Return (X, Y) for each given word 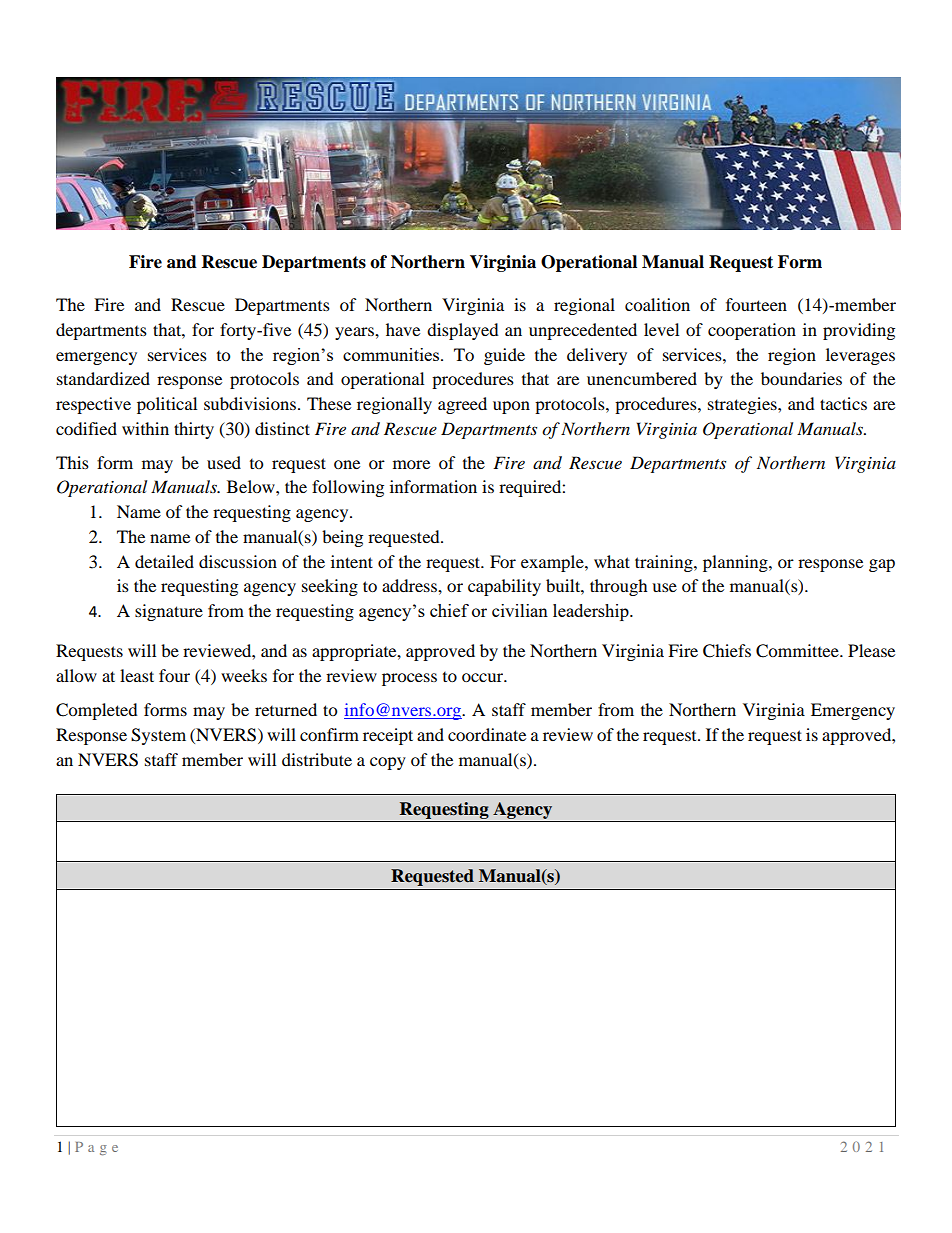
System (158, 736)
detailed (164, 561)
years (355, 333)
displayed (463, 331)
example (553, 563)
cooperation (752, 331)
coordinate (487, 734)
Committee (798, 651)
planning (736, 563)
